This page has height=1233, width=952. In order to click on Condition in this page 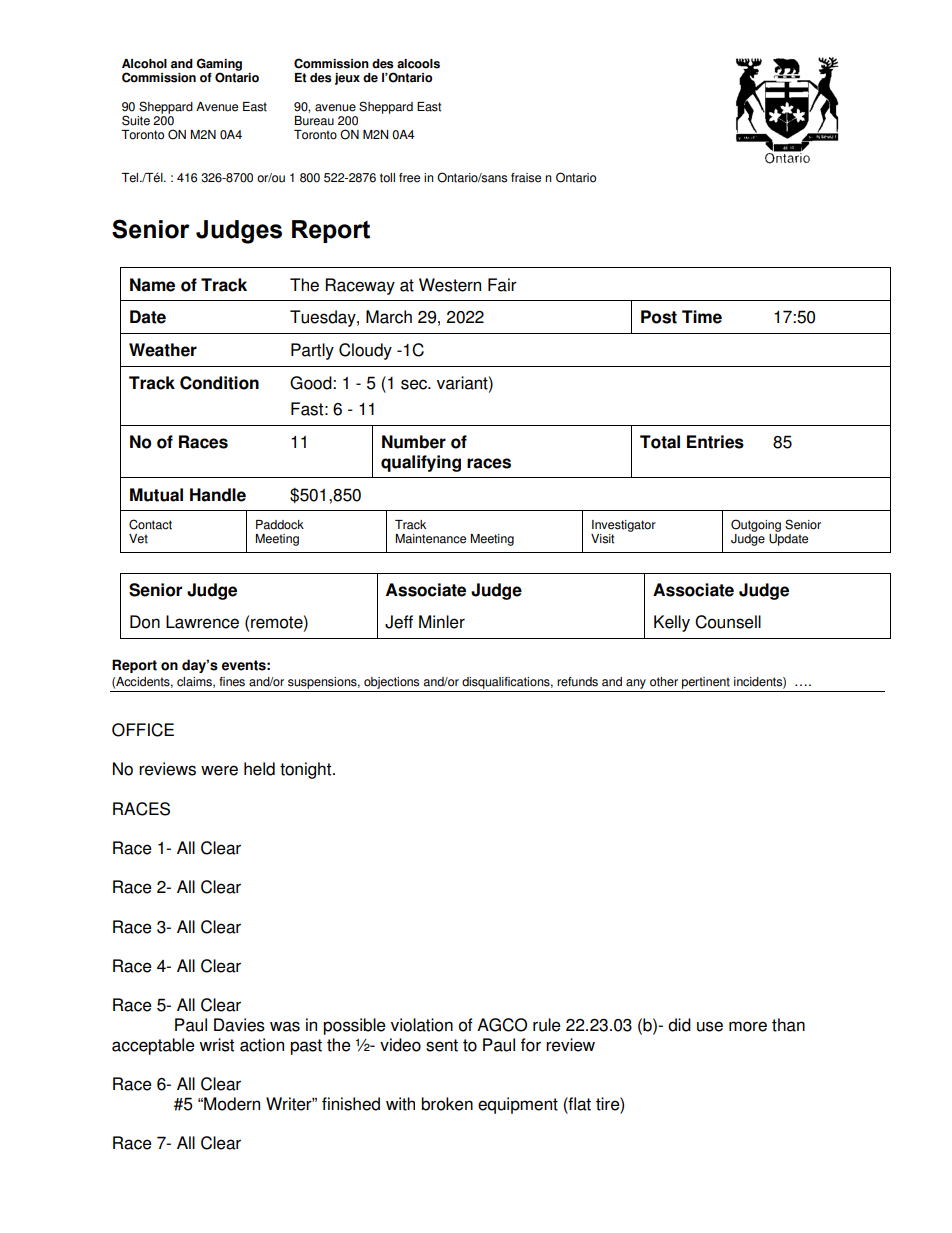, I will do `click(219, 383)`.
